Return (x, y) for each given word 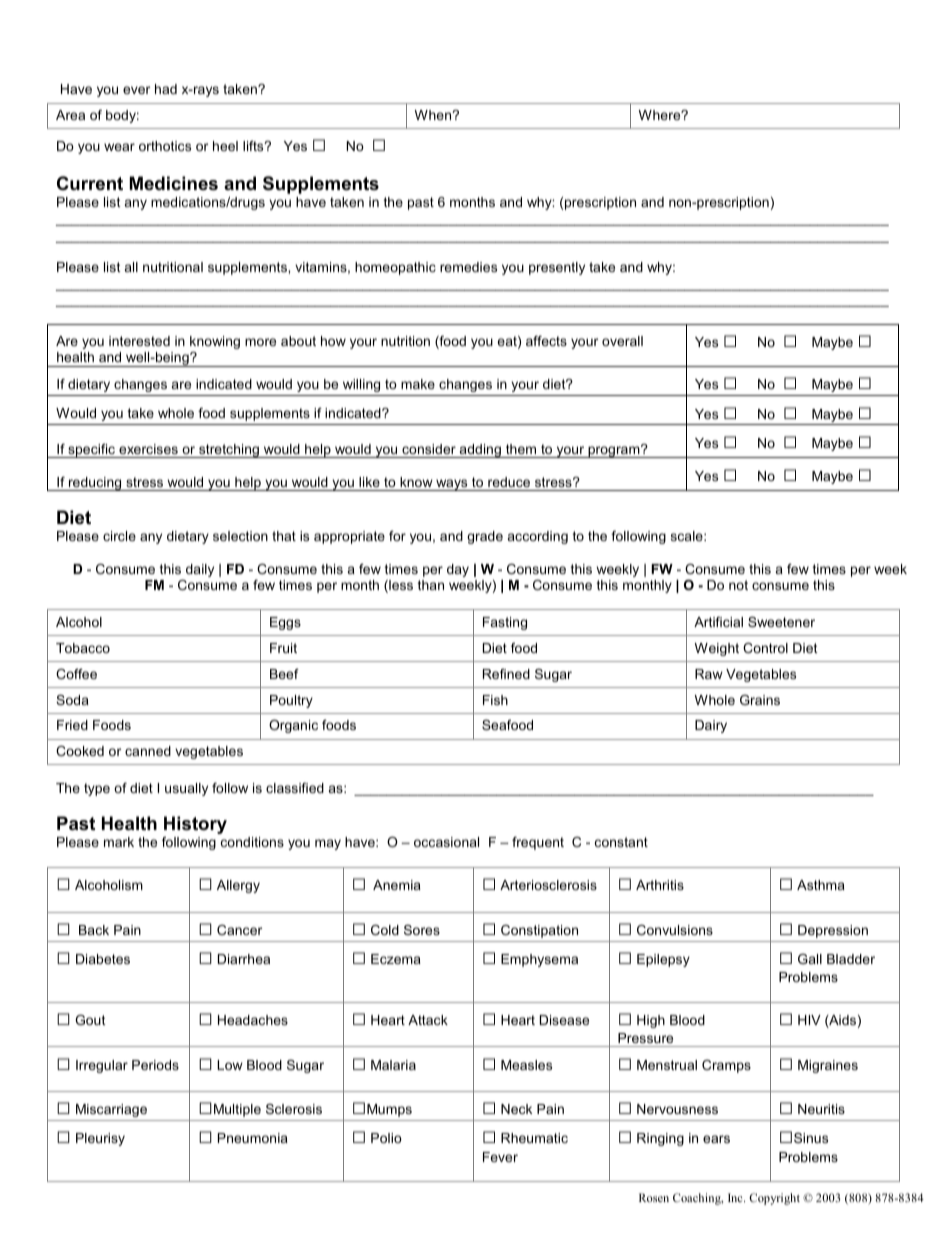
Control (765, 648)
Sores (422, 930)
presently (557, 268)
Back (94, 930)
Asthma (821, 885)
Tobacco (83, 648)
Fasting (505, 623)
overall (622, 341)
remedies (468, 267)
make (418, 384)
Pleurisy (100, 1139)
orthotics (165, 146)
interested (139, 341)
